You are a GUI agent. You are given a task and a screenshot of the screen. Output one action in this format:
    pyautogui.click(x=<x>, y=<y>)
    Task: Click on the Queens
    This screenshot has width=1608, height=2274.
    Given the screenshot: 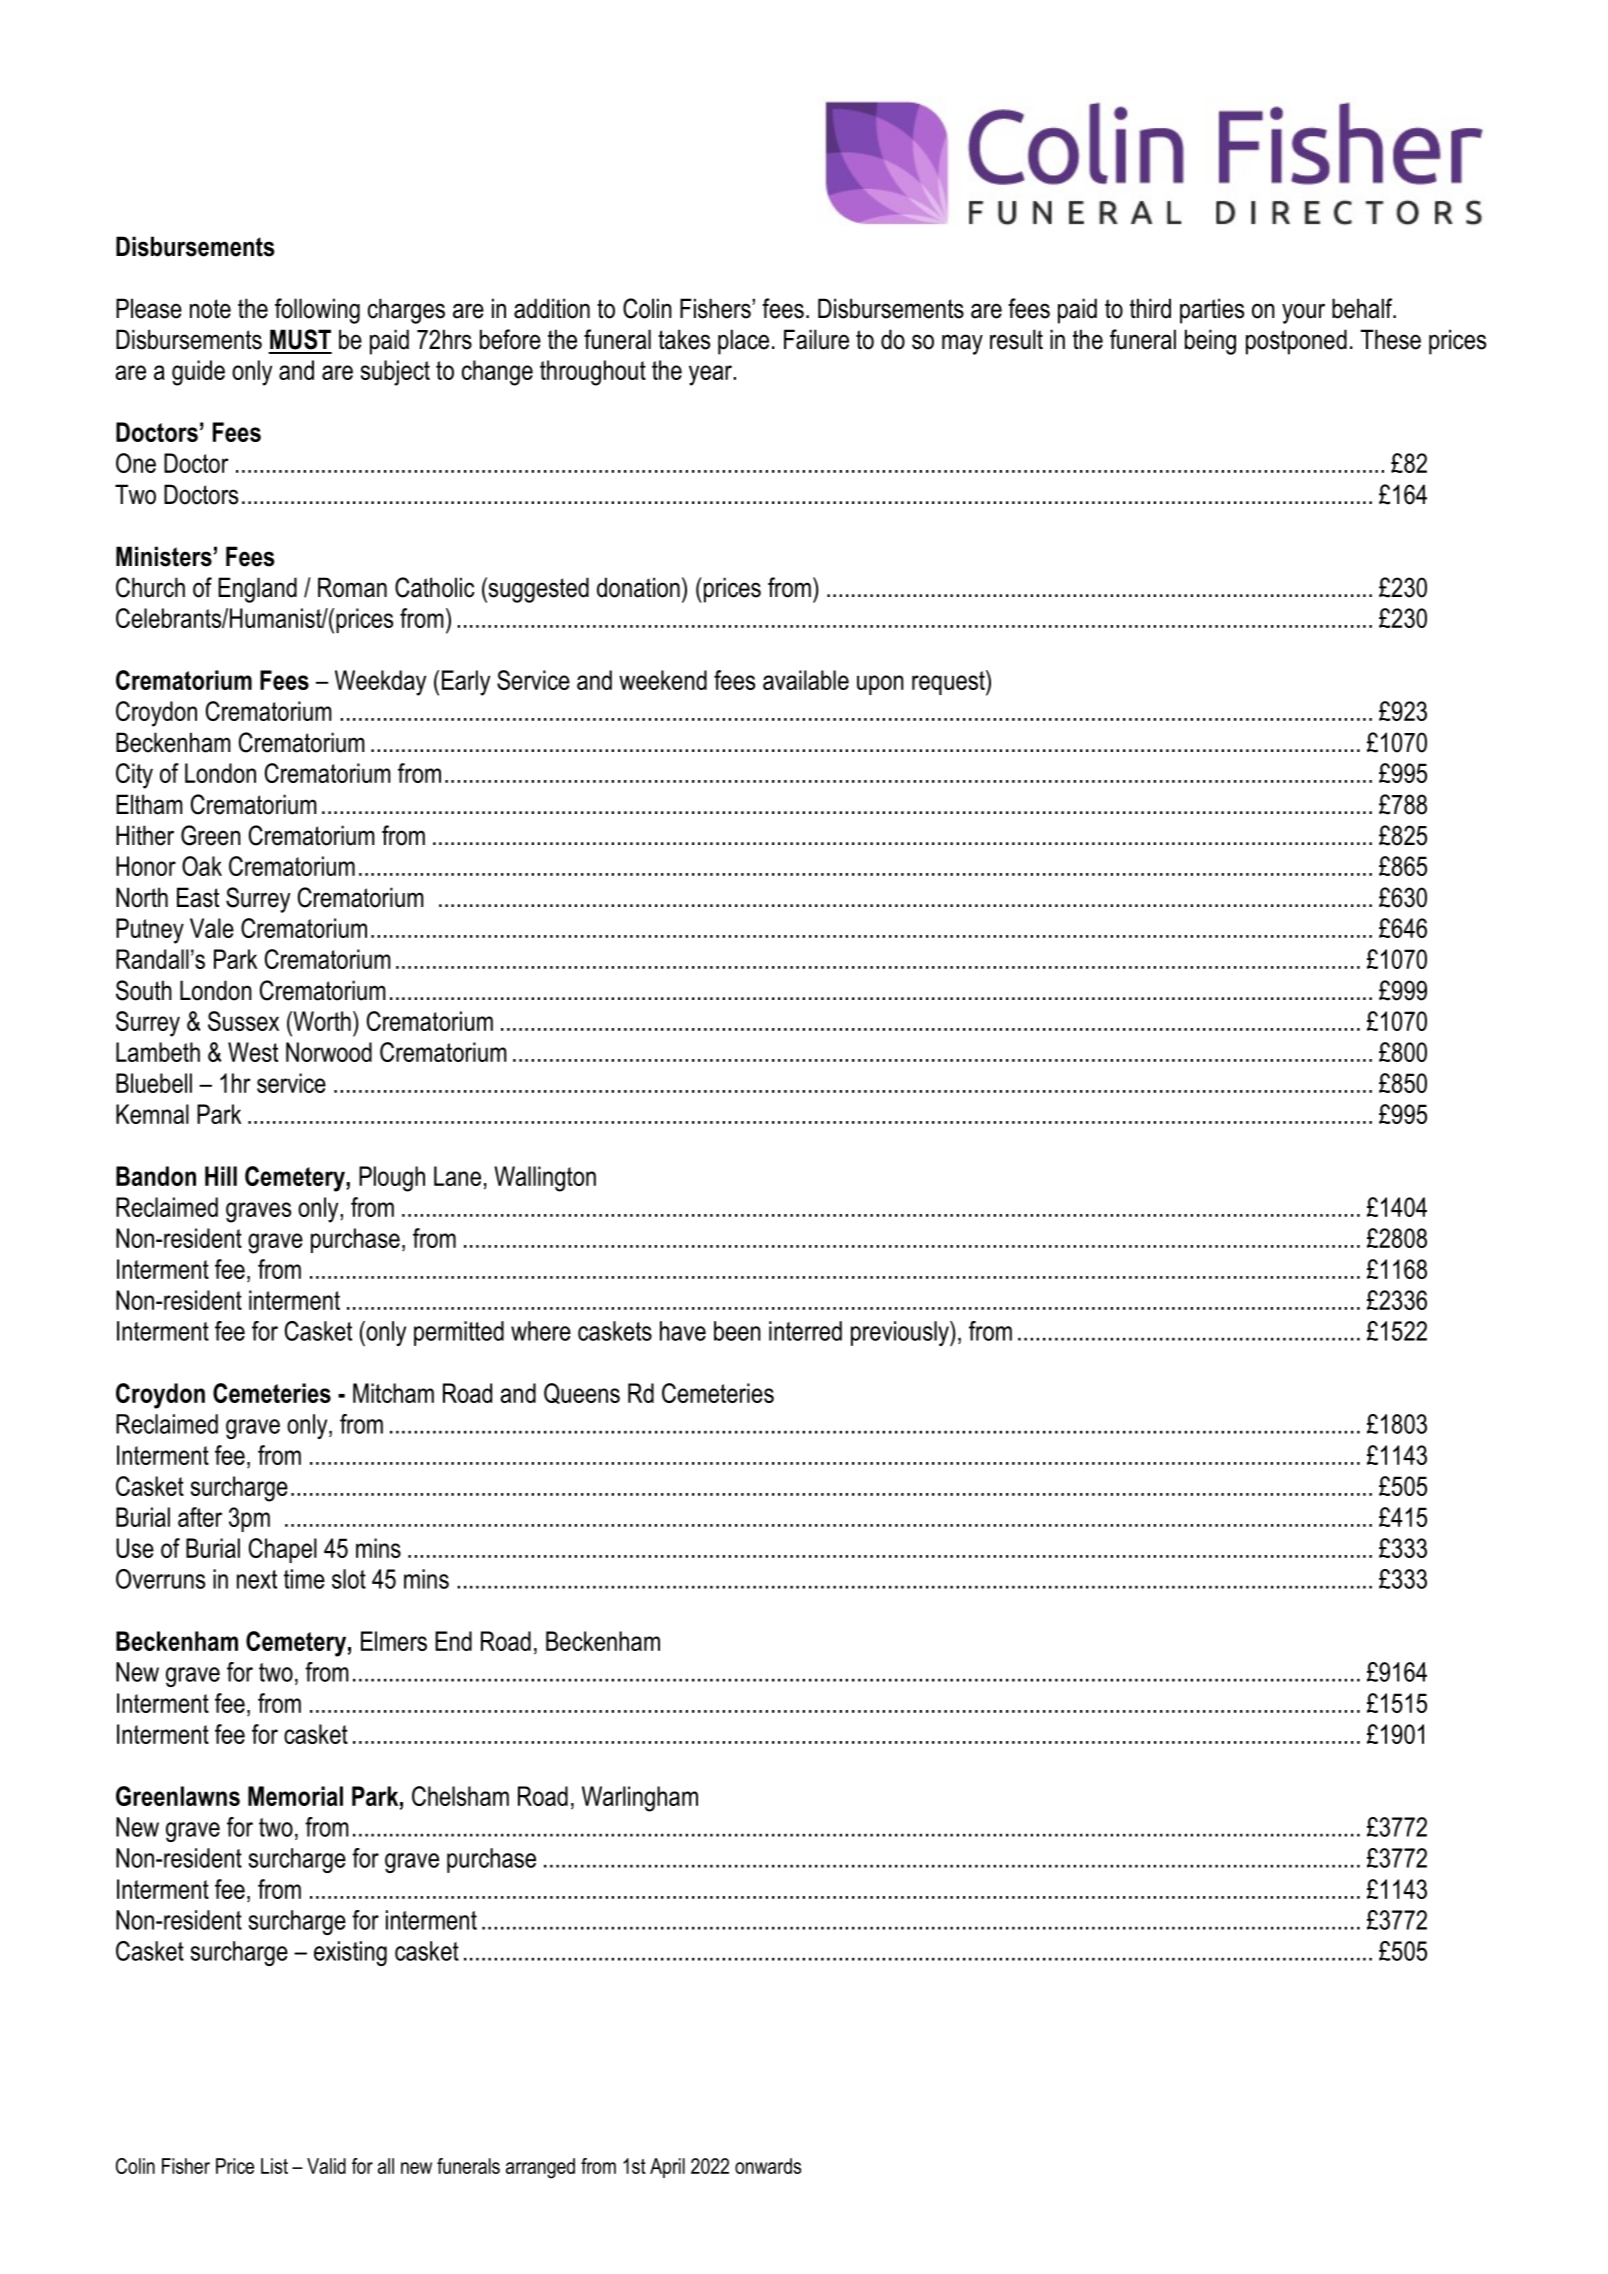 What is the action you would take?
    pyautogui.click(x=582, y=1393)
